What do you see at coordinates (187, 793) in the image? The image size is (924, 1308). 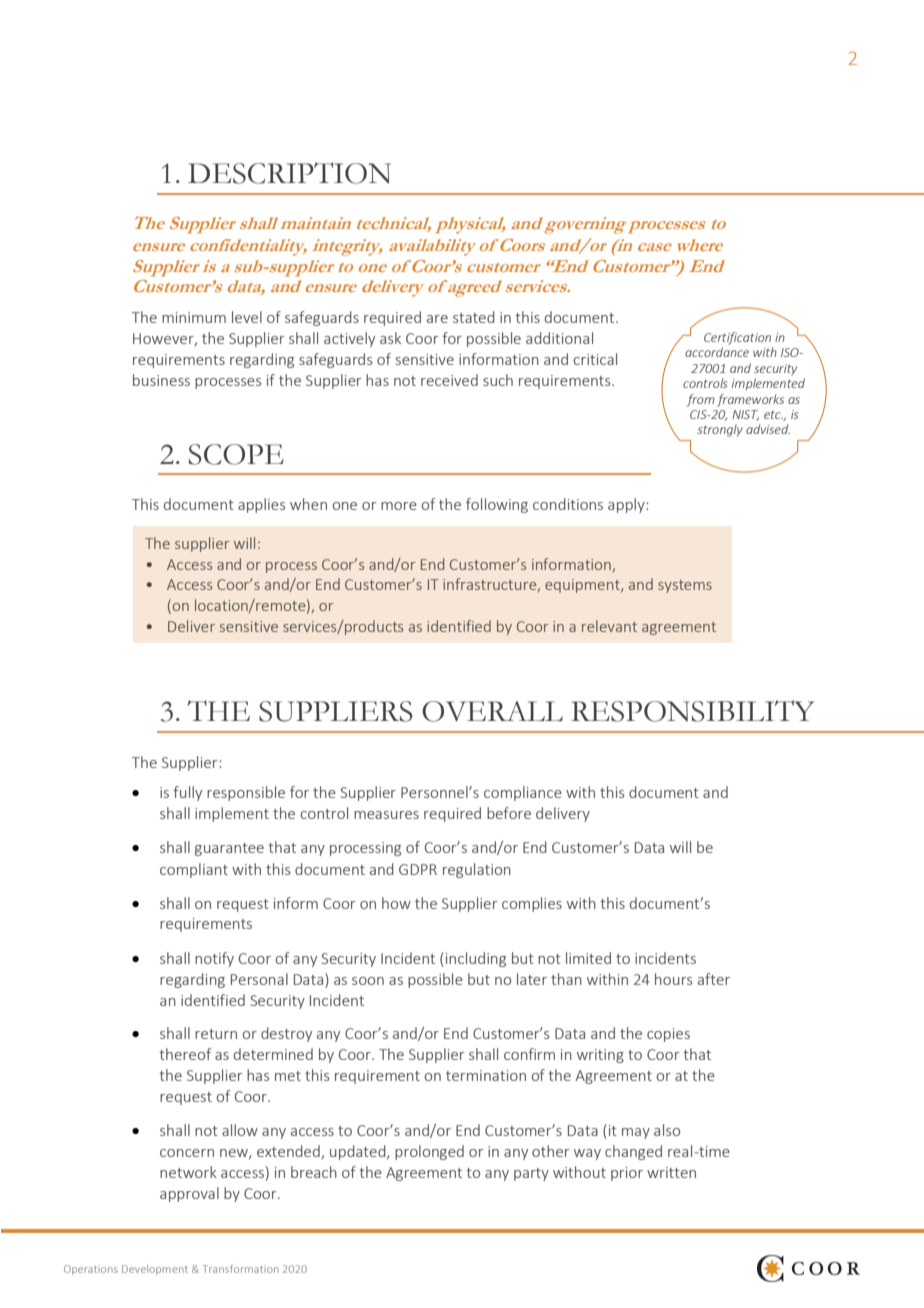 I see `fully` at bounding box center [187, 793].
